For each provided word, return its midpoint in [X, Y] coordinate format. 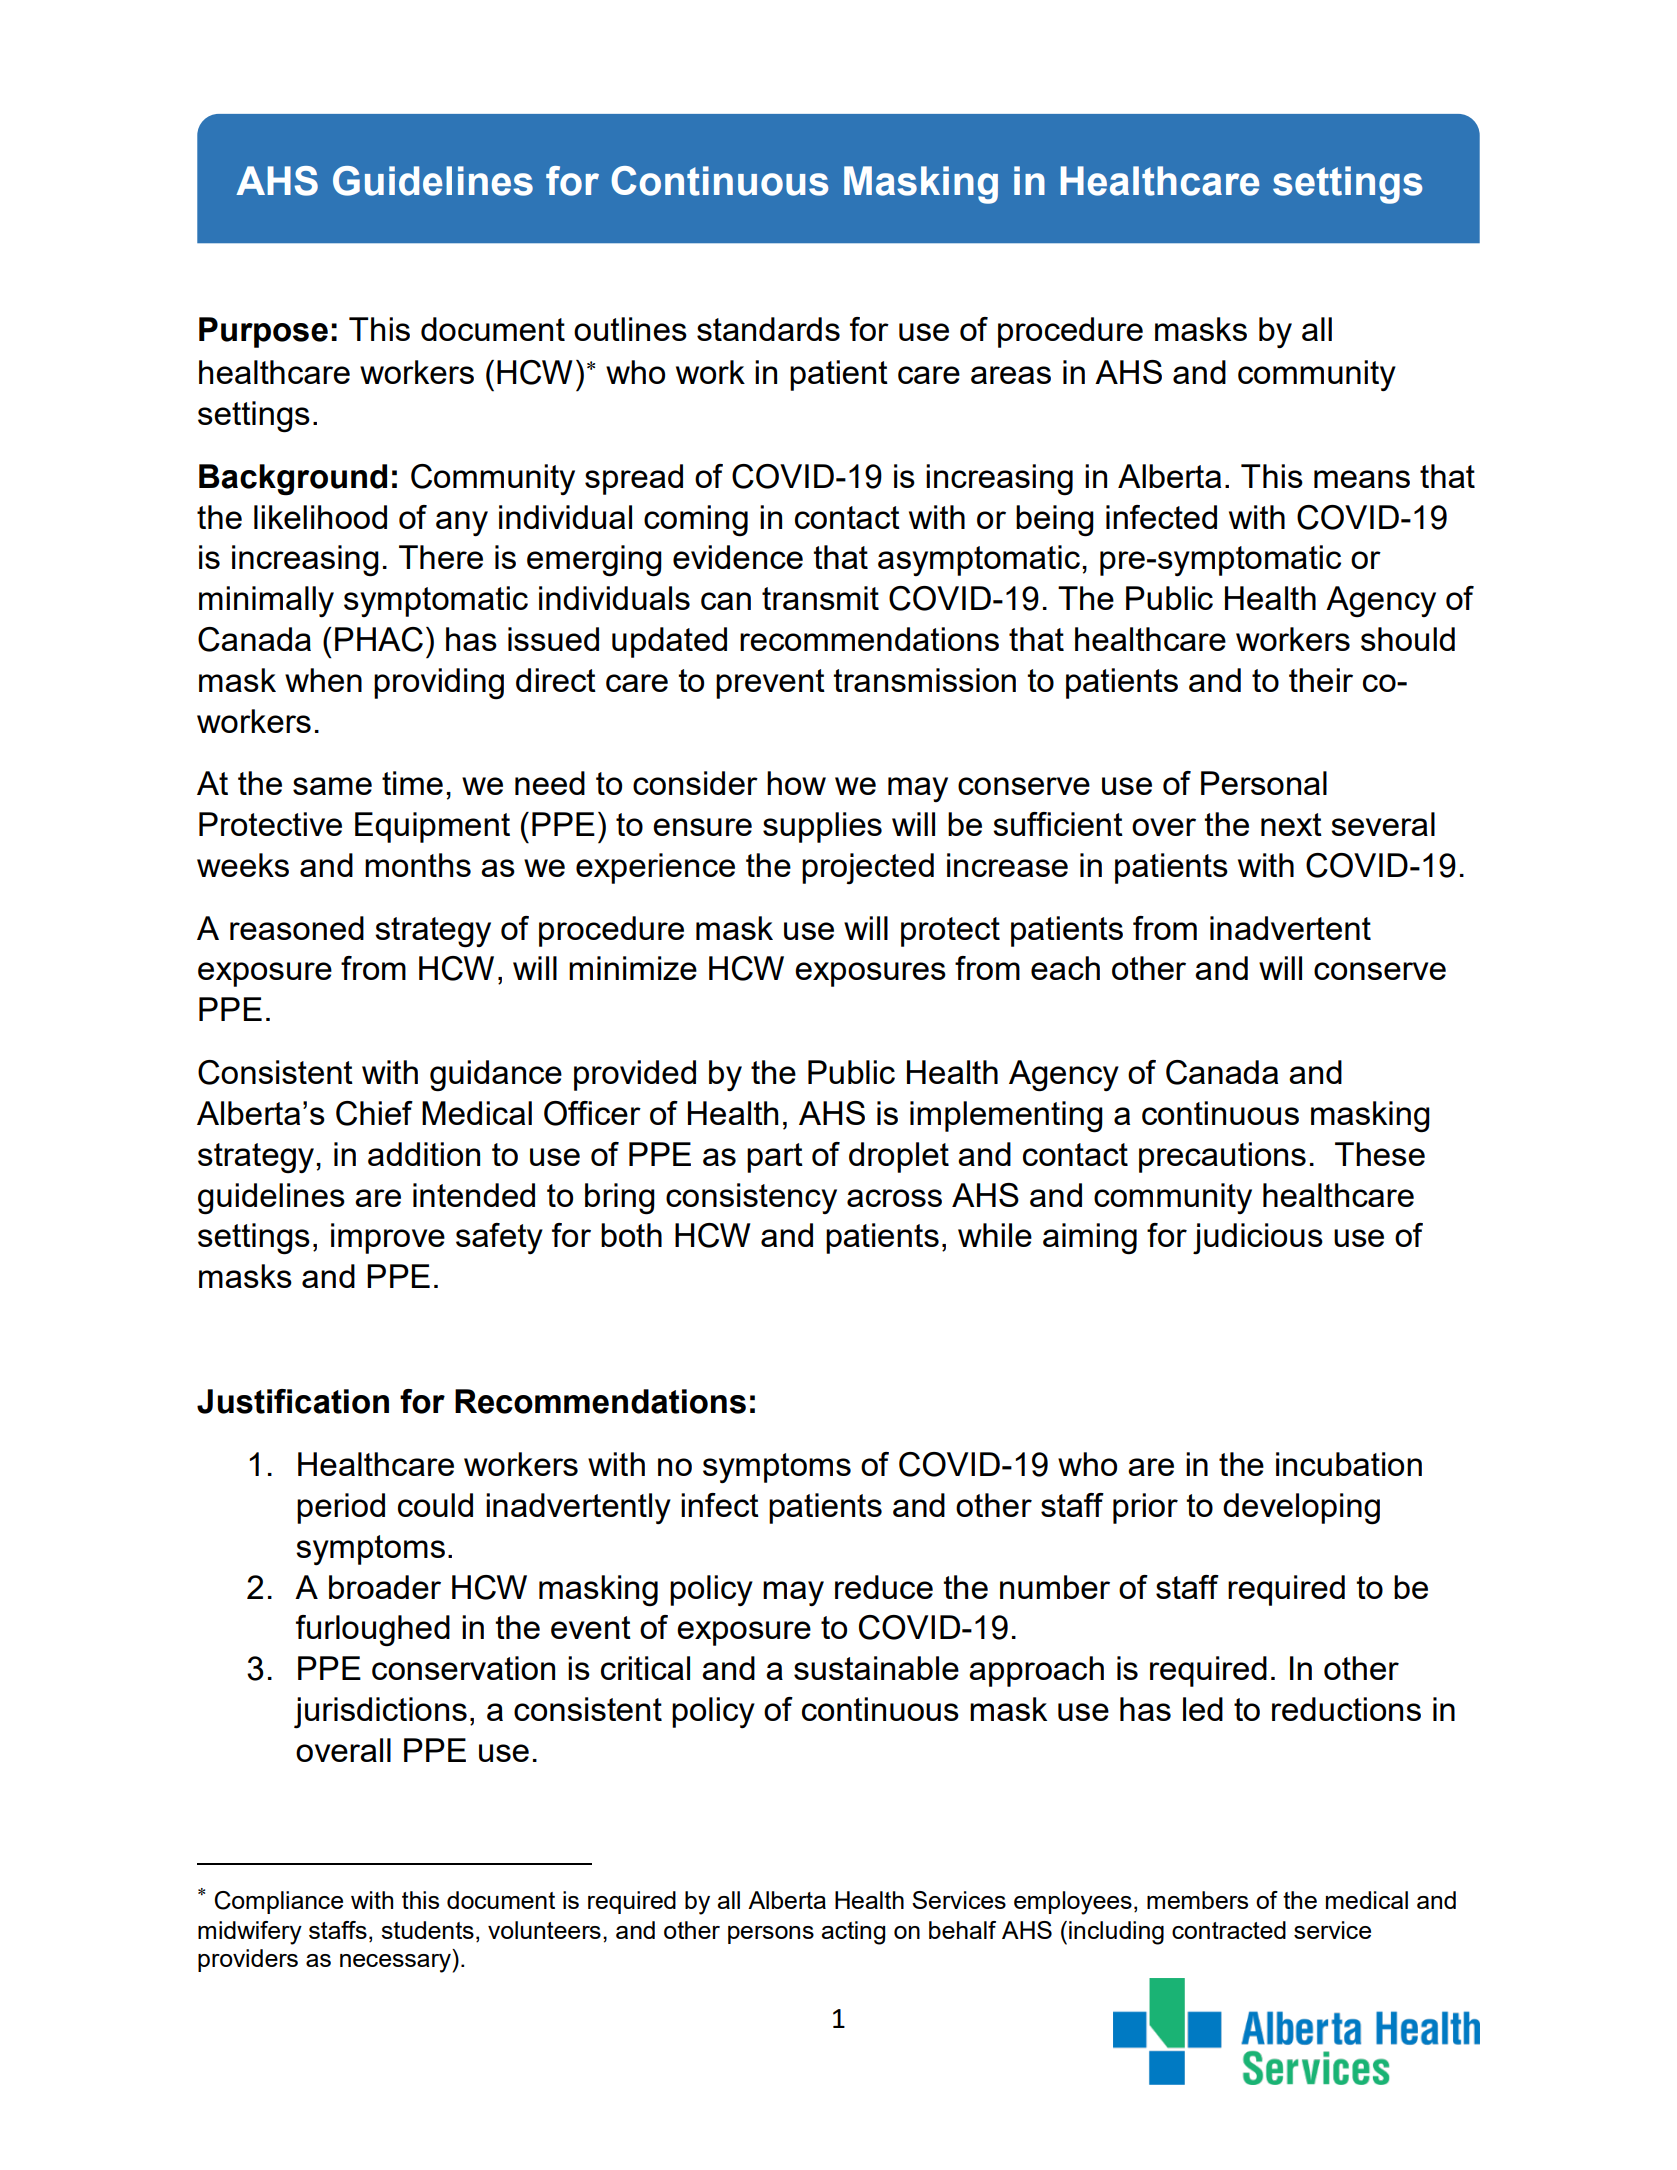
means [1362, 479]
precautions [1222, 1157]
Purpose [263, 332]
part [775, 1158]
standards [768, 329]
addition [424, 1154]
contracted [1229, 1930]
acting [853, 1933]
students [427, 1930]
